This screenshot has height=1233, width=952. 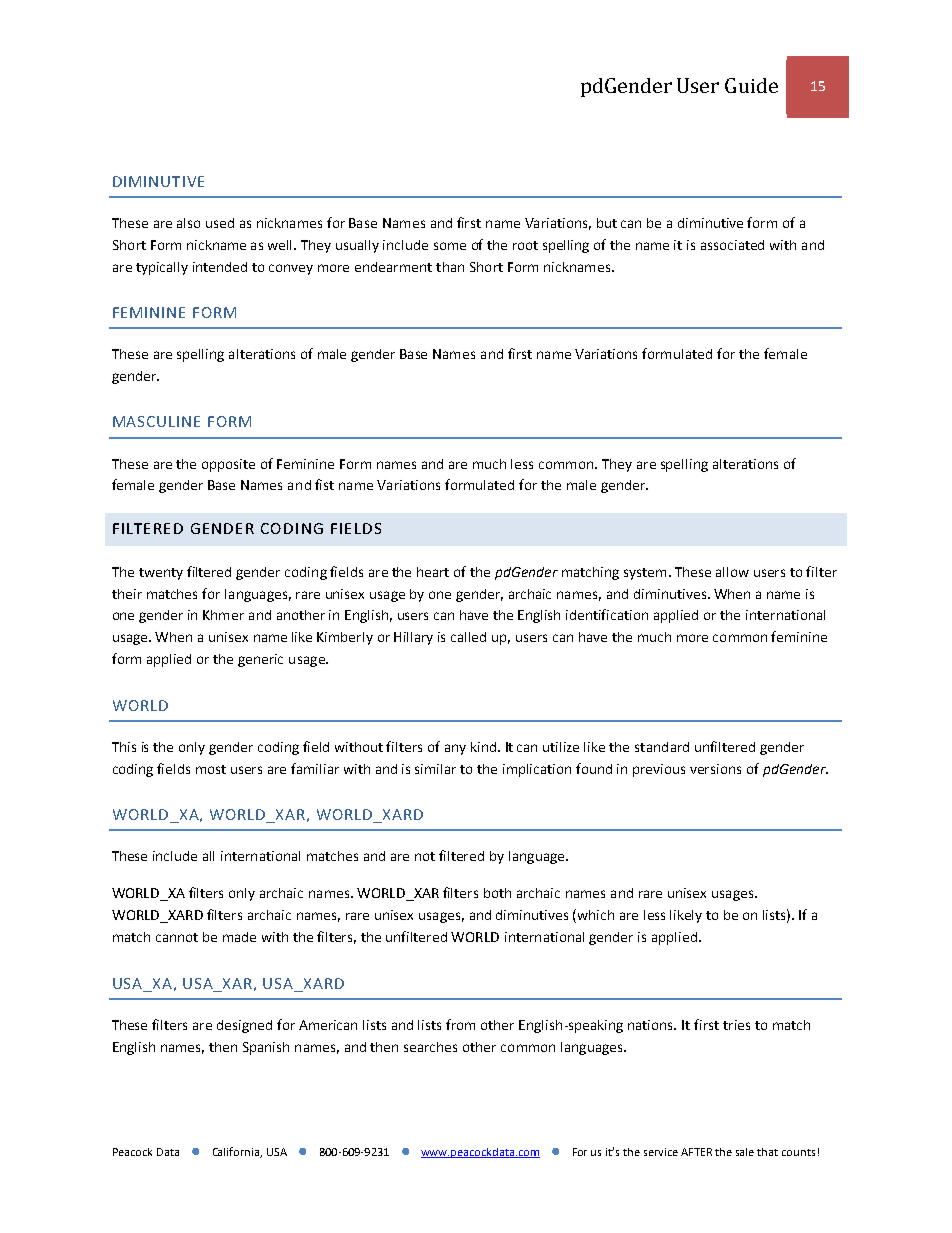 I want to click on California, so click(x=237, y=1152).
